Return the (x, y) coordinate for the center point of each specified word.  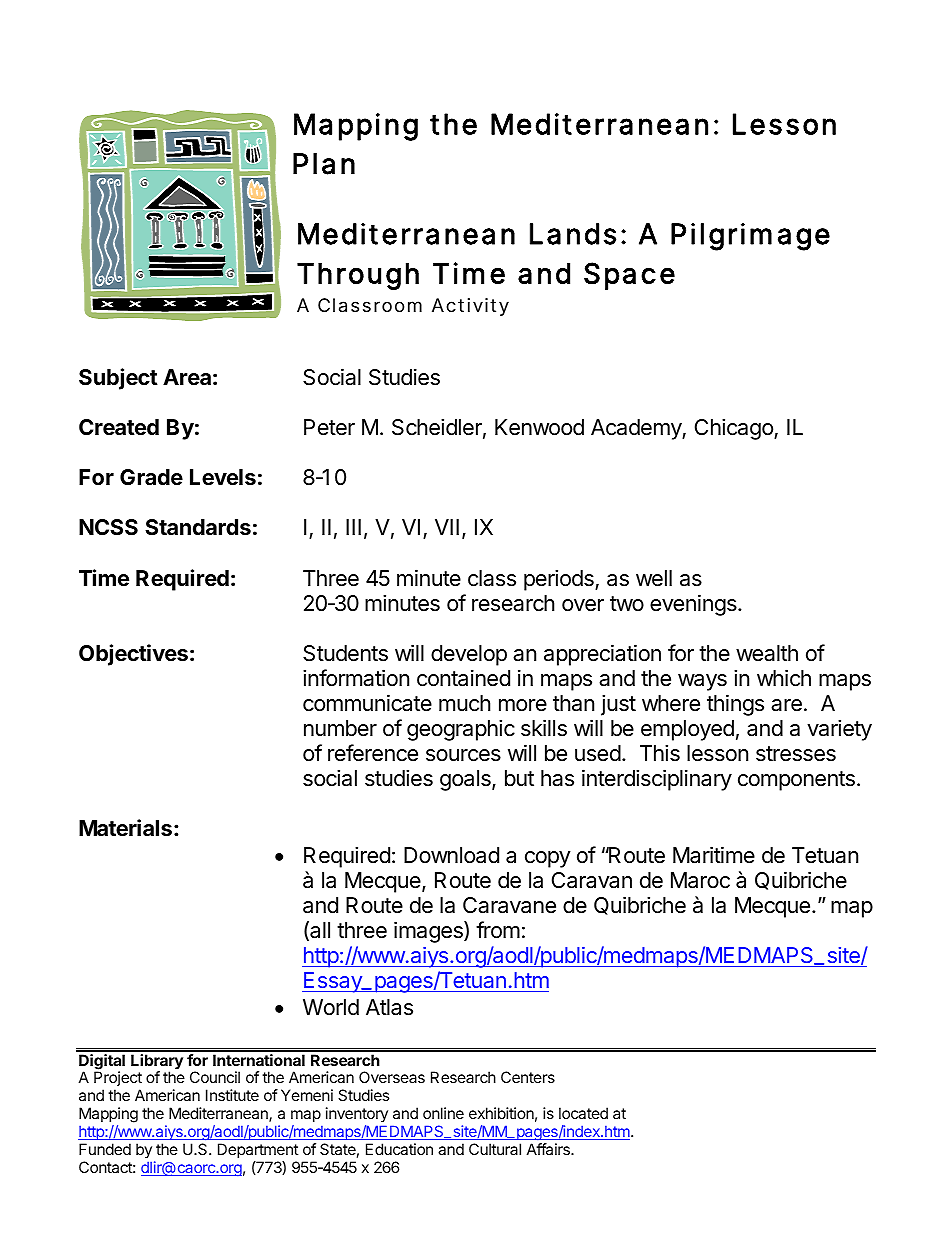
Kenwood (539, 427)
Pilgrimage (750, 237)
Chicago (735, 429)
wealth (767, 653)
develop (469, 655)
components (796, 781)
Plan (324, 164)
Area (187, 377)
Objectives (133, 655)
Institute (232, 1095)
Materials (125, 828)
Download (451, 855)
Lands (573, 234)
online (443, 1113)
